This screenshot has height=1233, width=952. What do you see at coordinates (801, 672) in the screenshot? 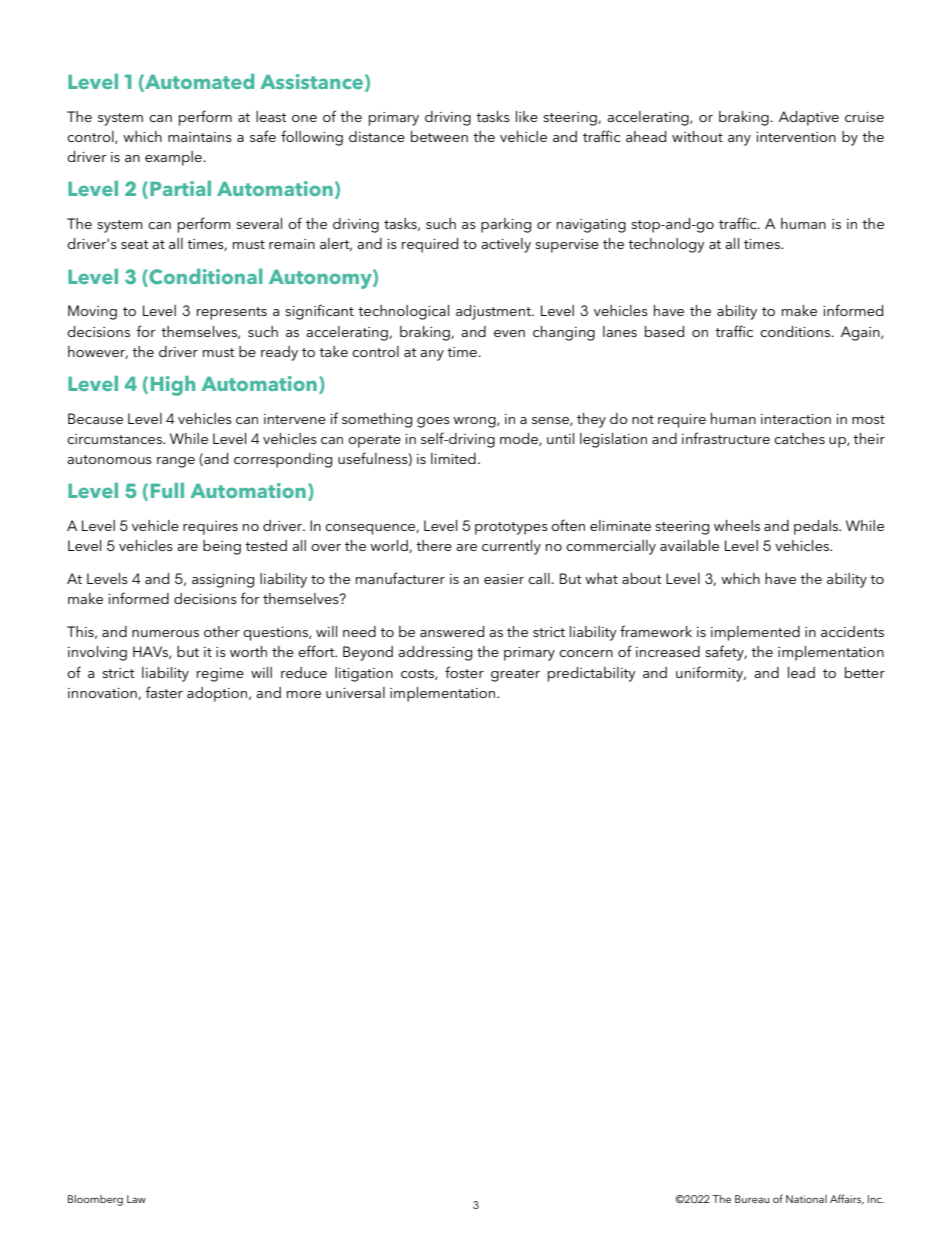
I see `lead` at bounding box center [801, 672].
